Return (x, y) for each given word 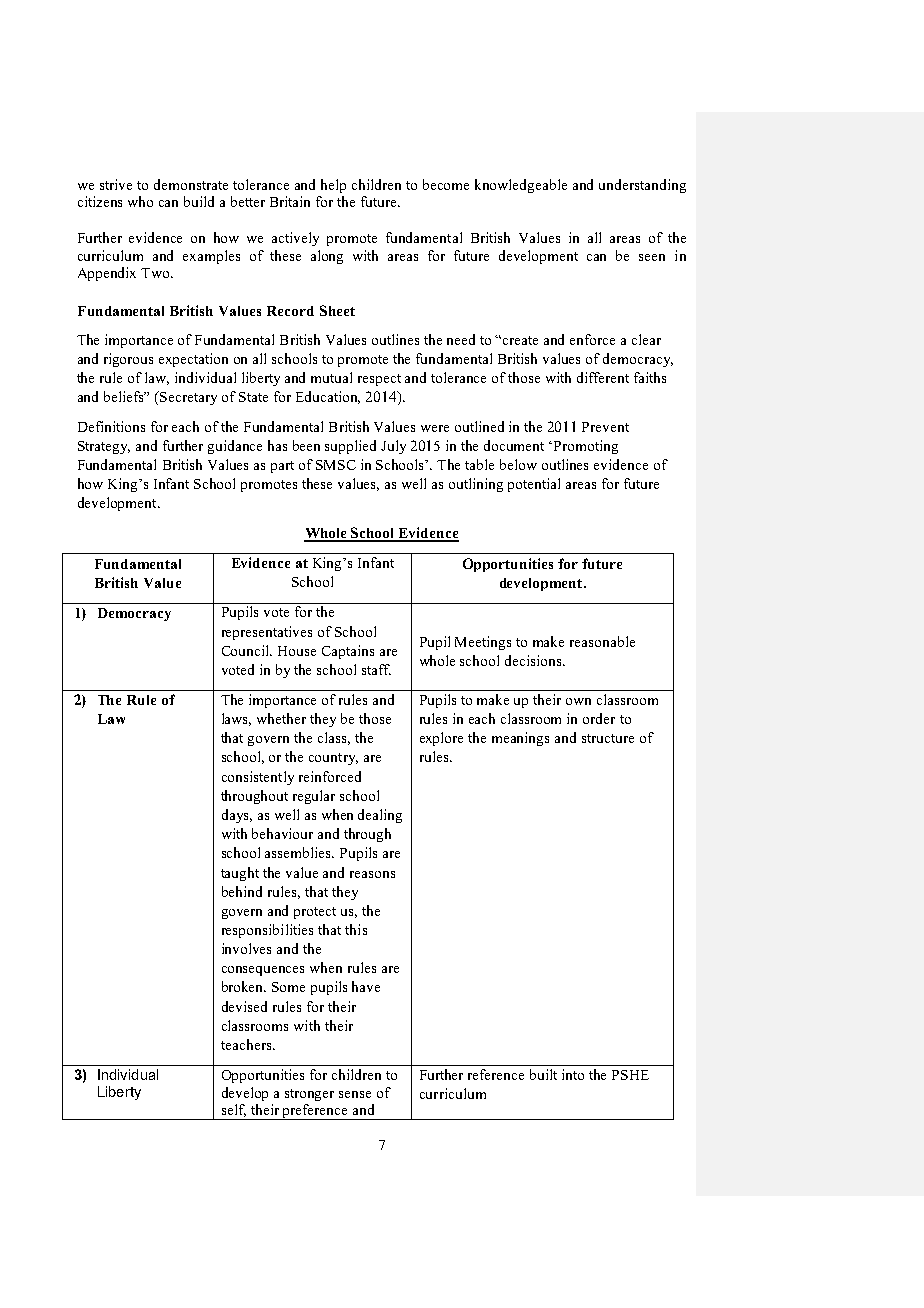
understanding (642, 186)
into (573, 1074)
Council (247, 650)
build (199, 201)
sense (355, 1094)
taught (240, 874)
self (234, 1110)
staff (376, 669)
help (333, 186)
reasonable (602, 641)
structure (608, 738)
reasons (372, 874)
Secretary (188, 398)
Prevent (605, 427)
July (393, 447)
